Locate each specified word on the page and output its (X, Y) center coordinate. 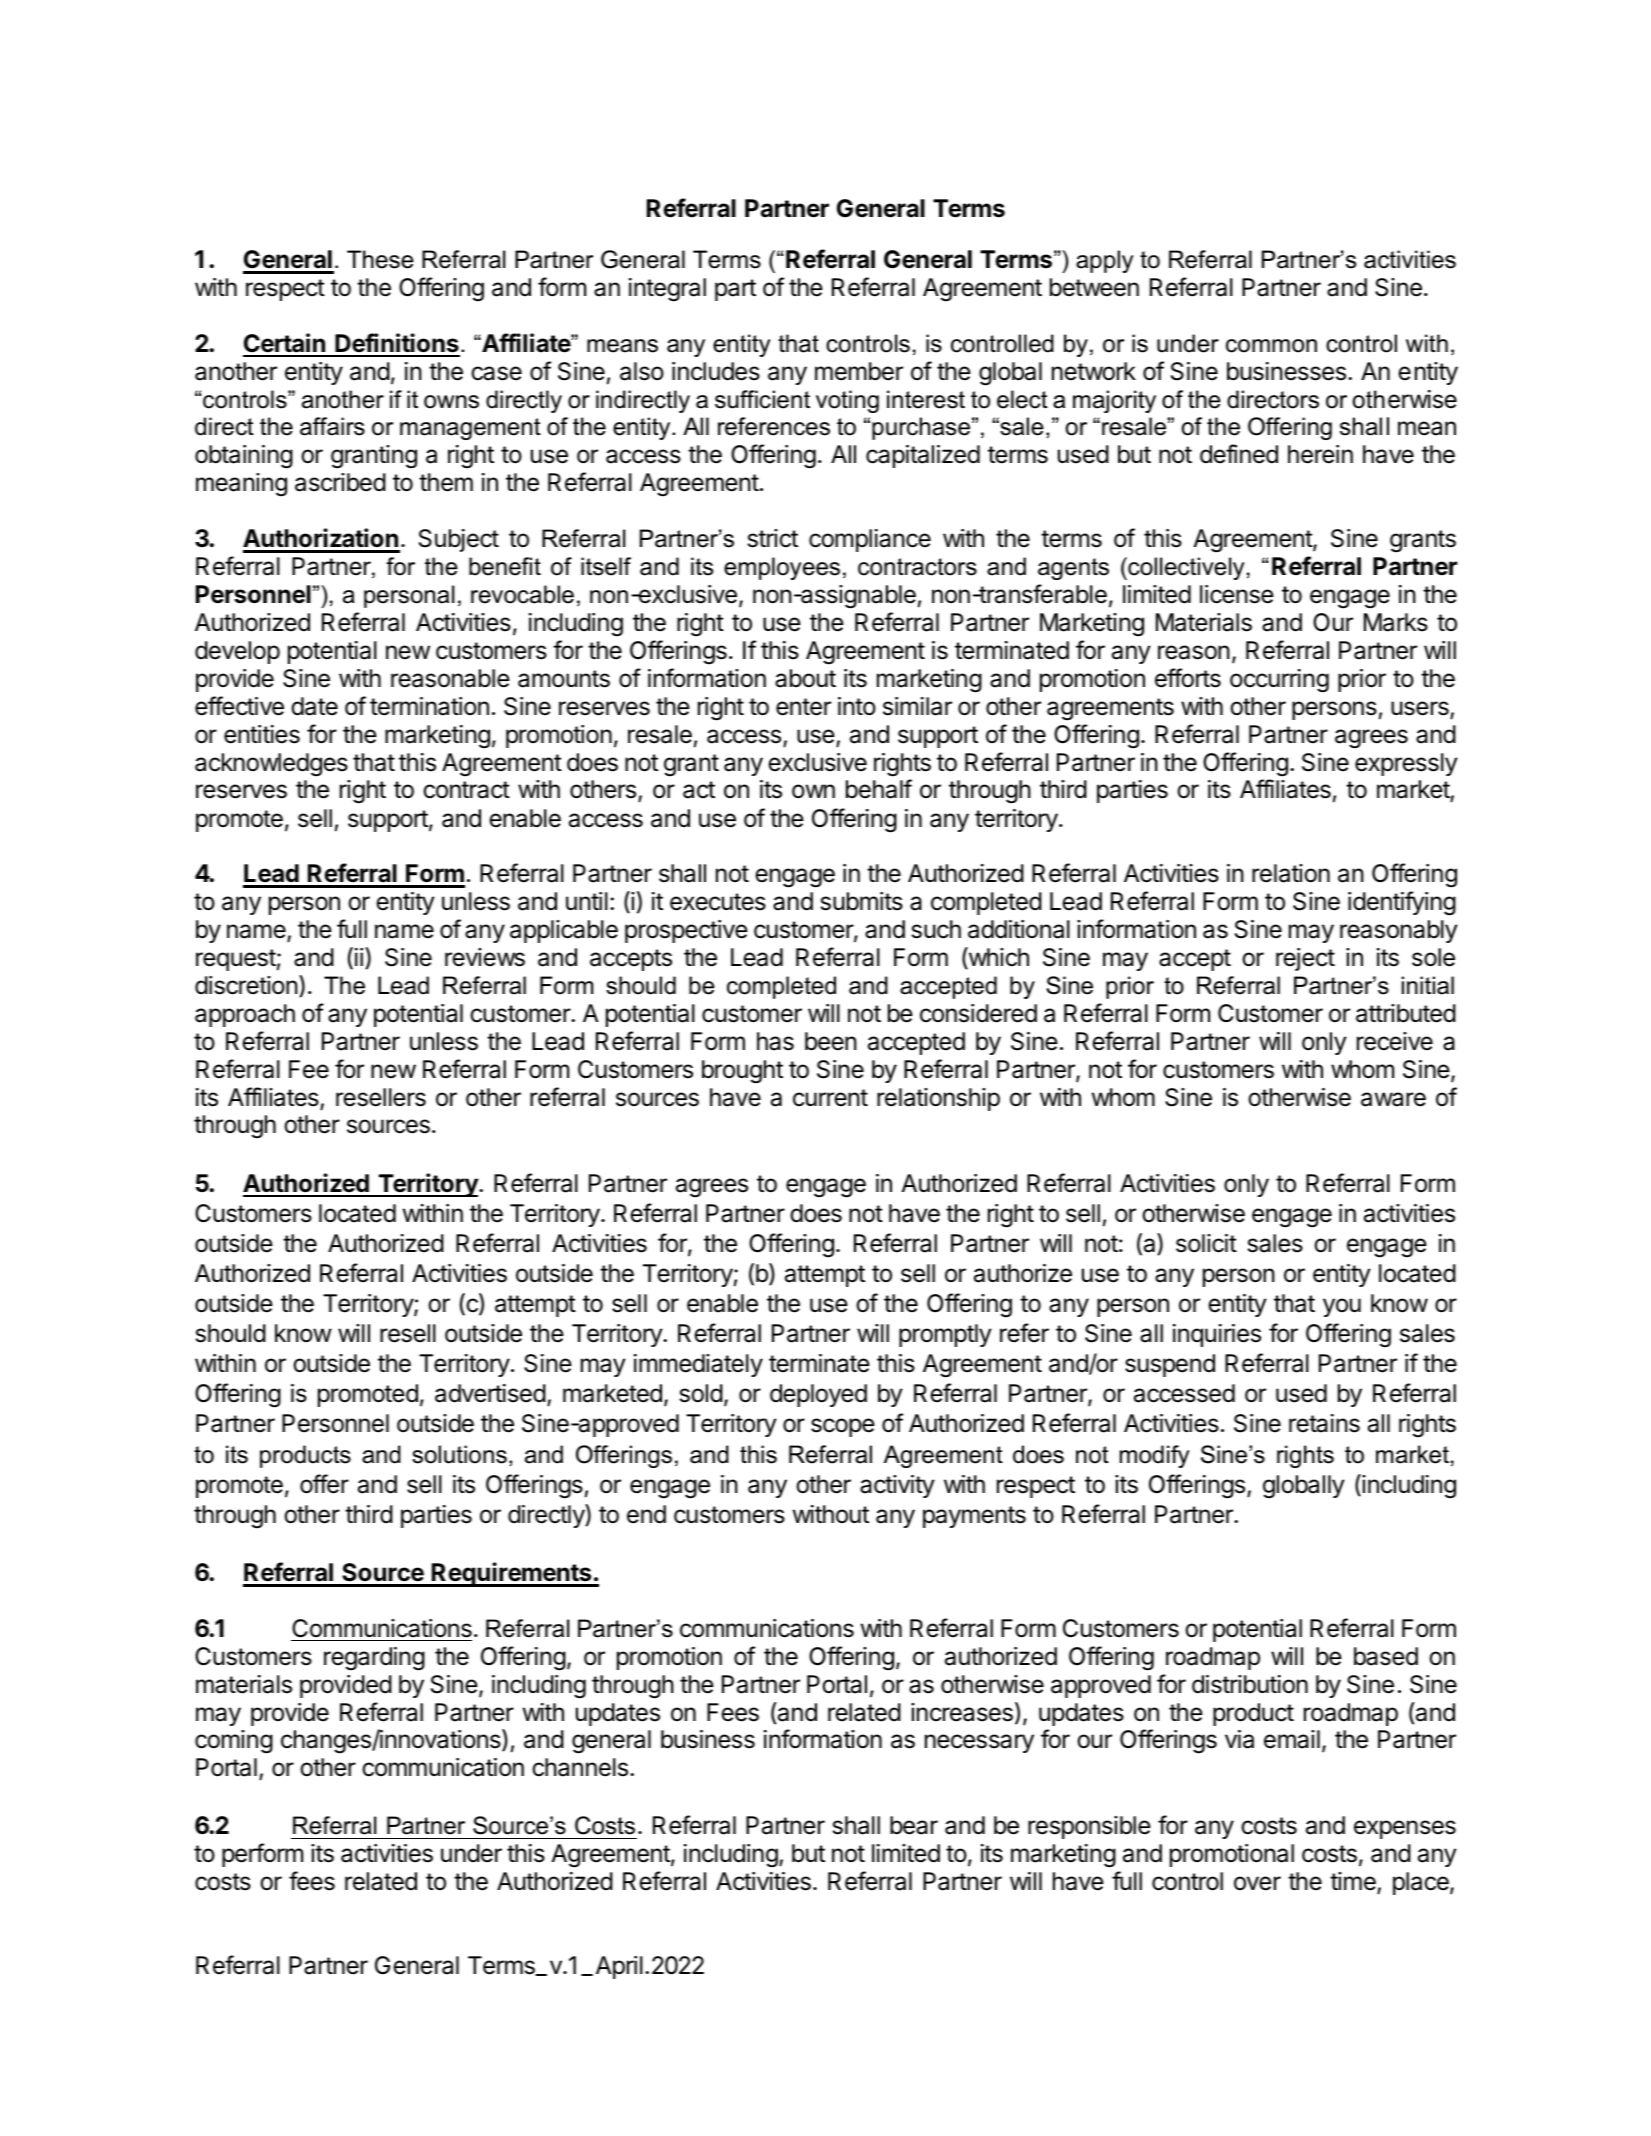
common (1271, 346)
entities (262, 734)
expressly (1406, 764)
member (859, 371)
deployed (818, 1395)
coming (234, 1742)
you (1342, 1307)
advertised (490, 1393)
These (380, 259)
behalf (879, 789)
